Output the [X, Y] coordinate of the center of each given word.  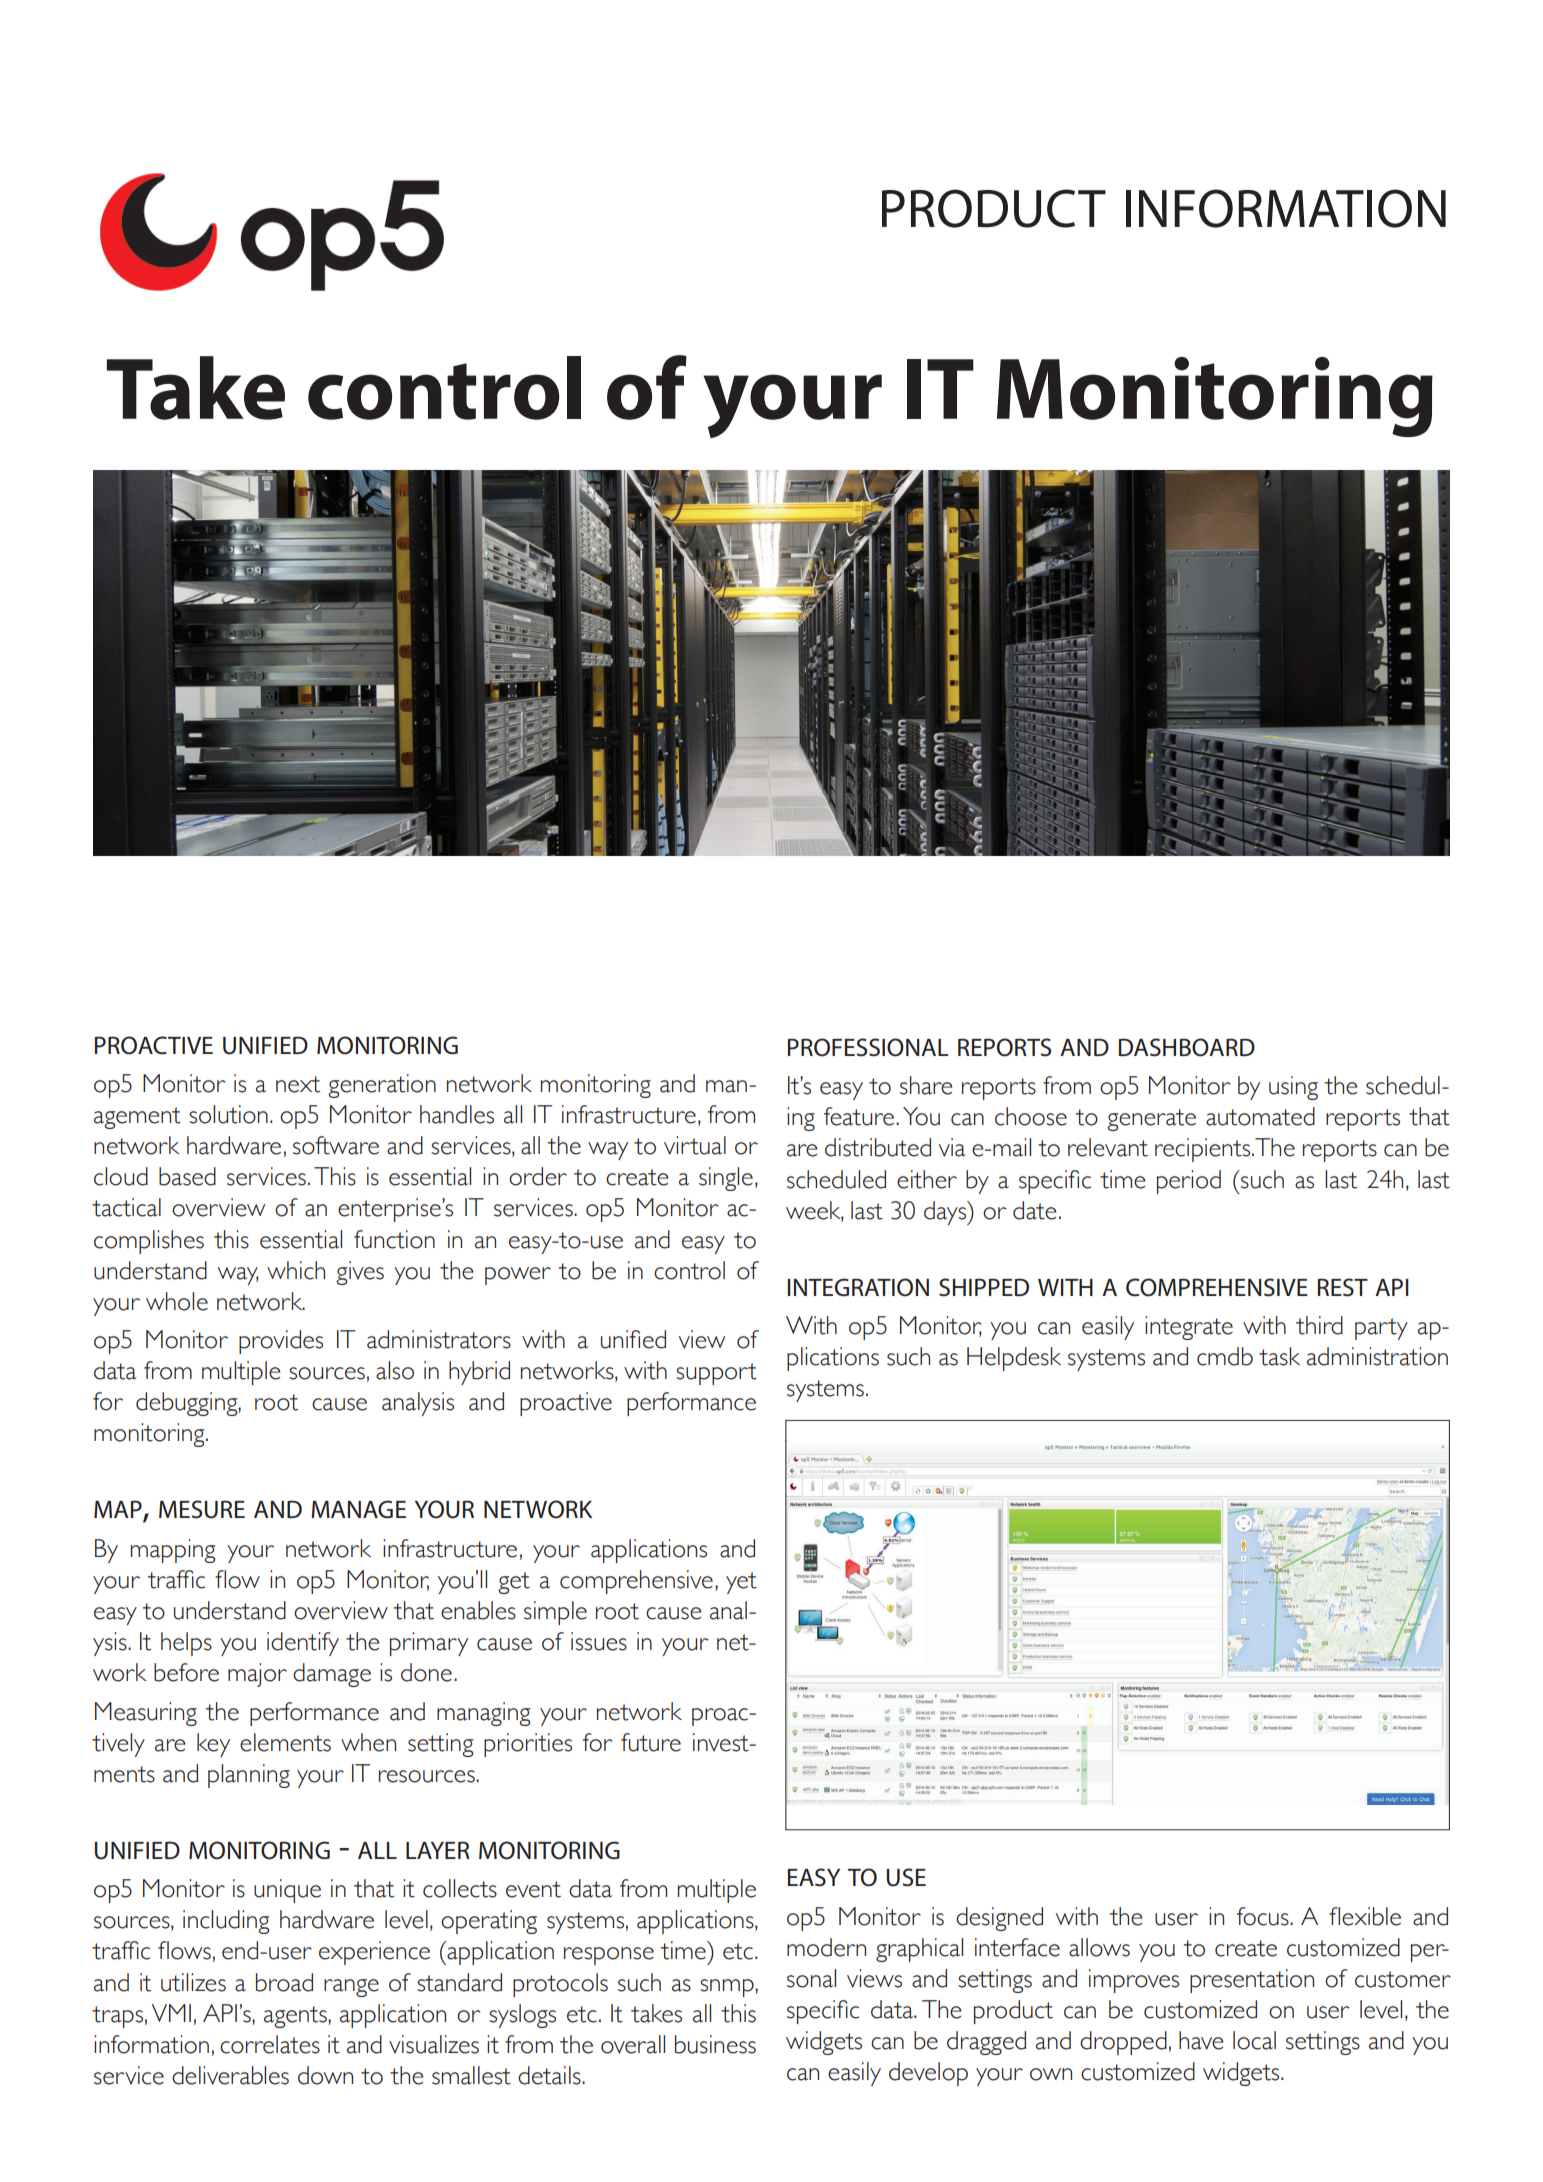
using [1293, 1088]
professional [868, 1047]
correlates [270, 2044]
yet [741, 1583]
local [1254, 2040]
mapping [173, 1551]
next [298, 1084]
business [715, 2044]
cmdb [1225, 1356]
